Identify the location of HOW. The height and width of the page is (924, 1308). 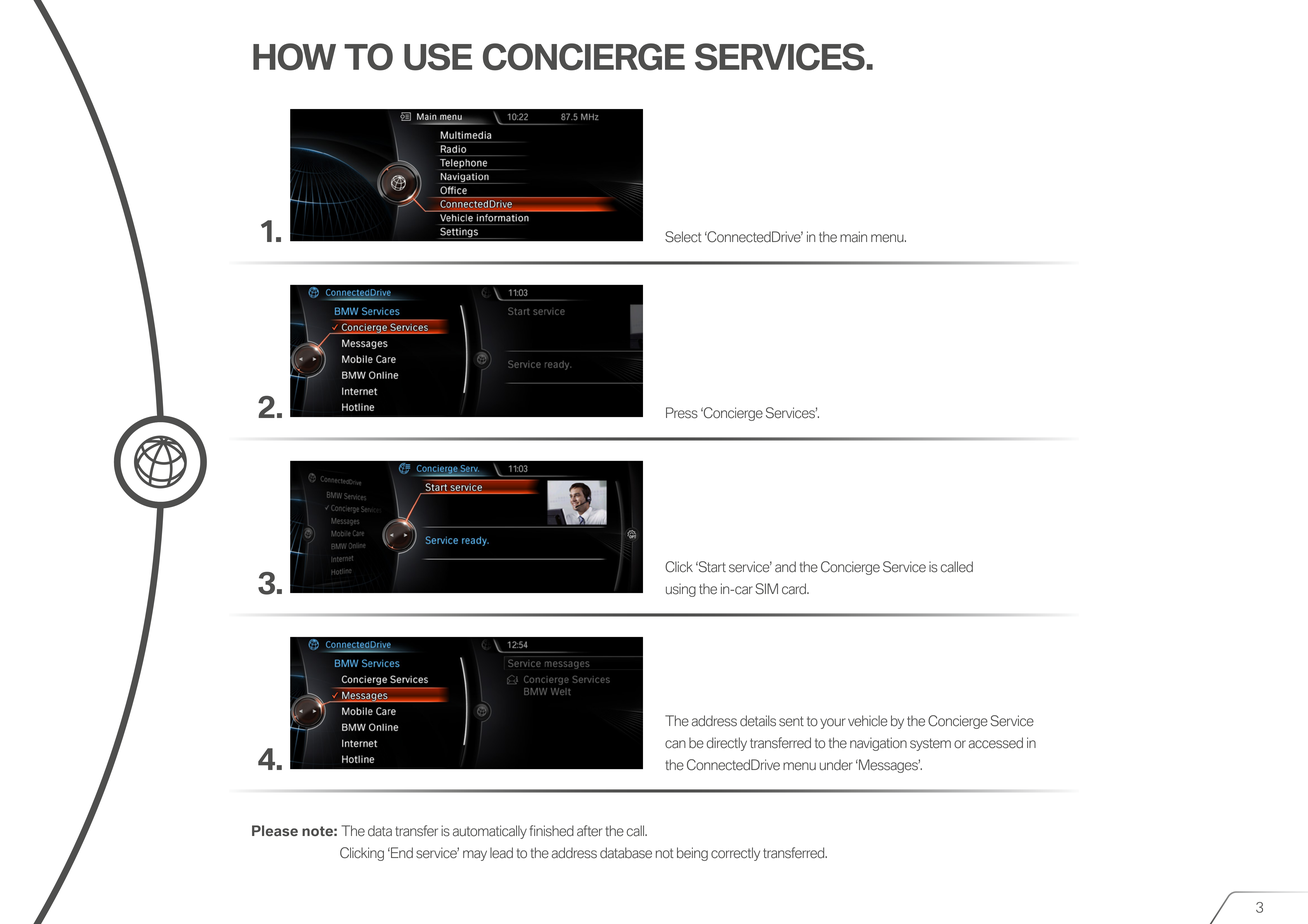
(294, 57).
